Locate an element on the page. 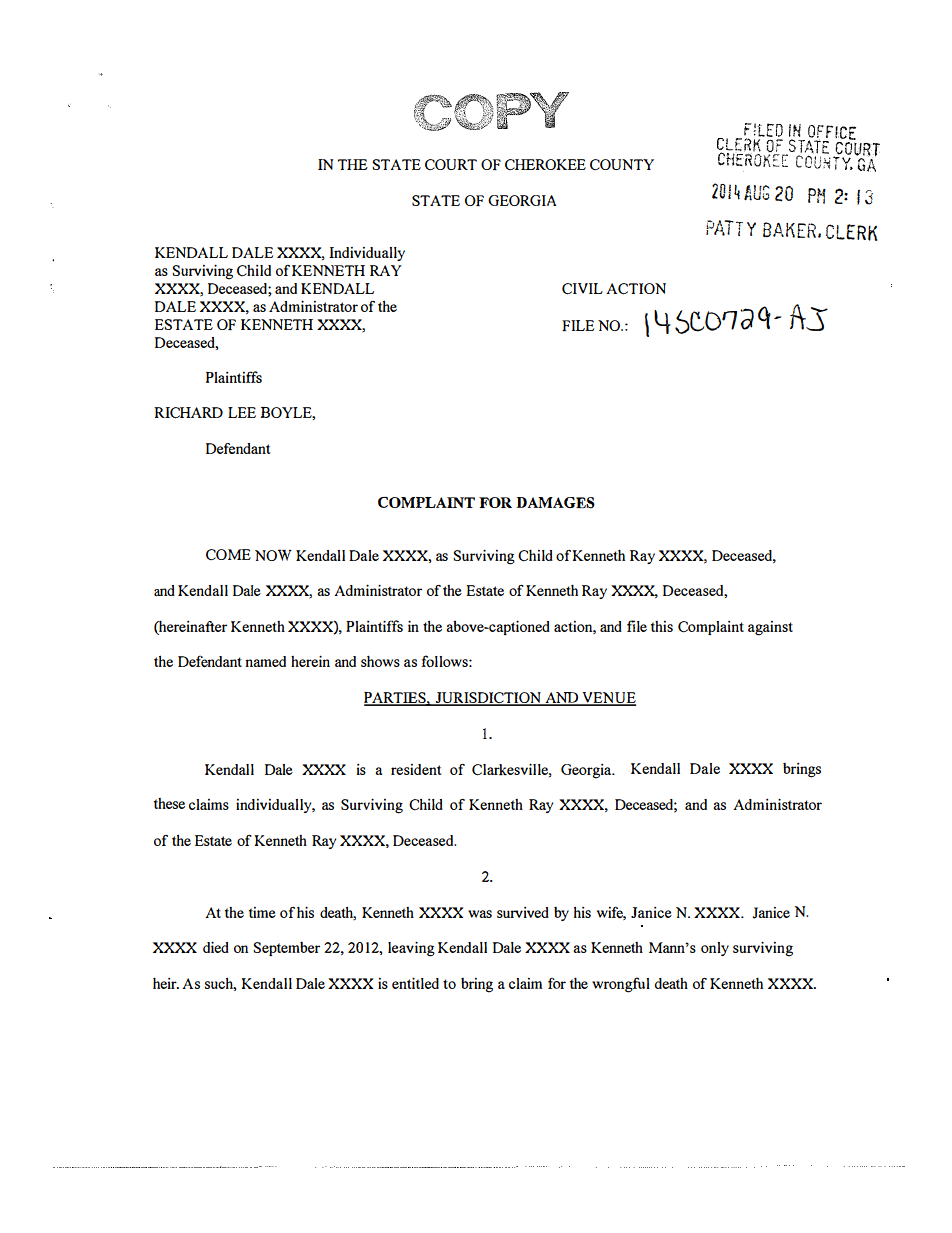  only is located at coordinates (715, 949).
